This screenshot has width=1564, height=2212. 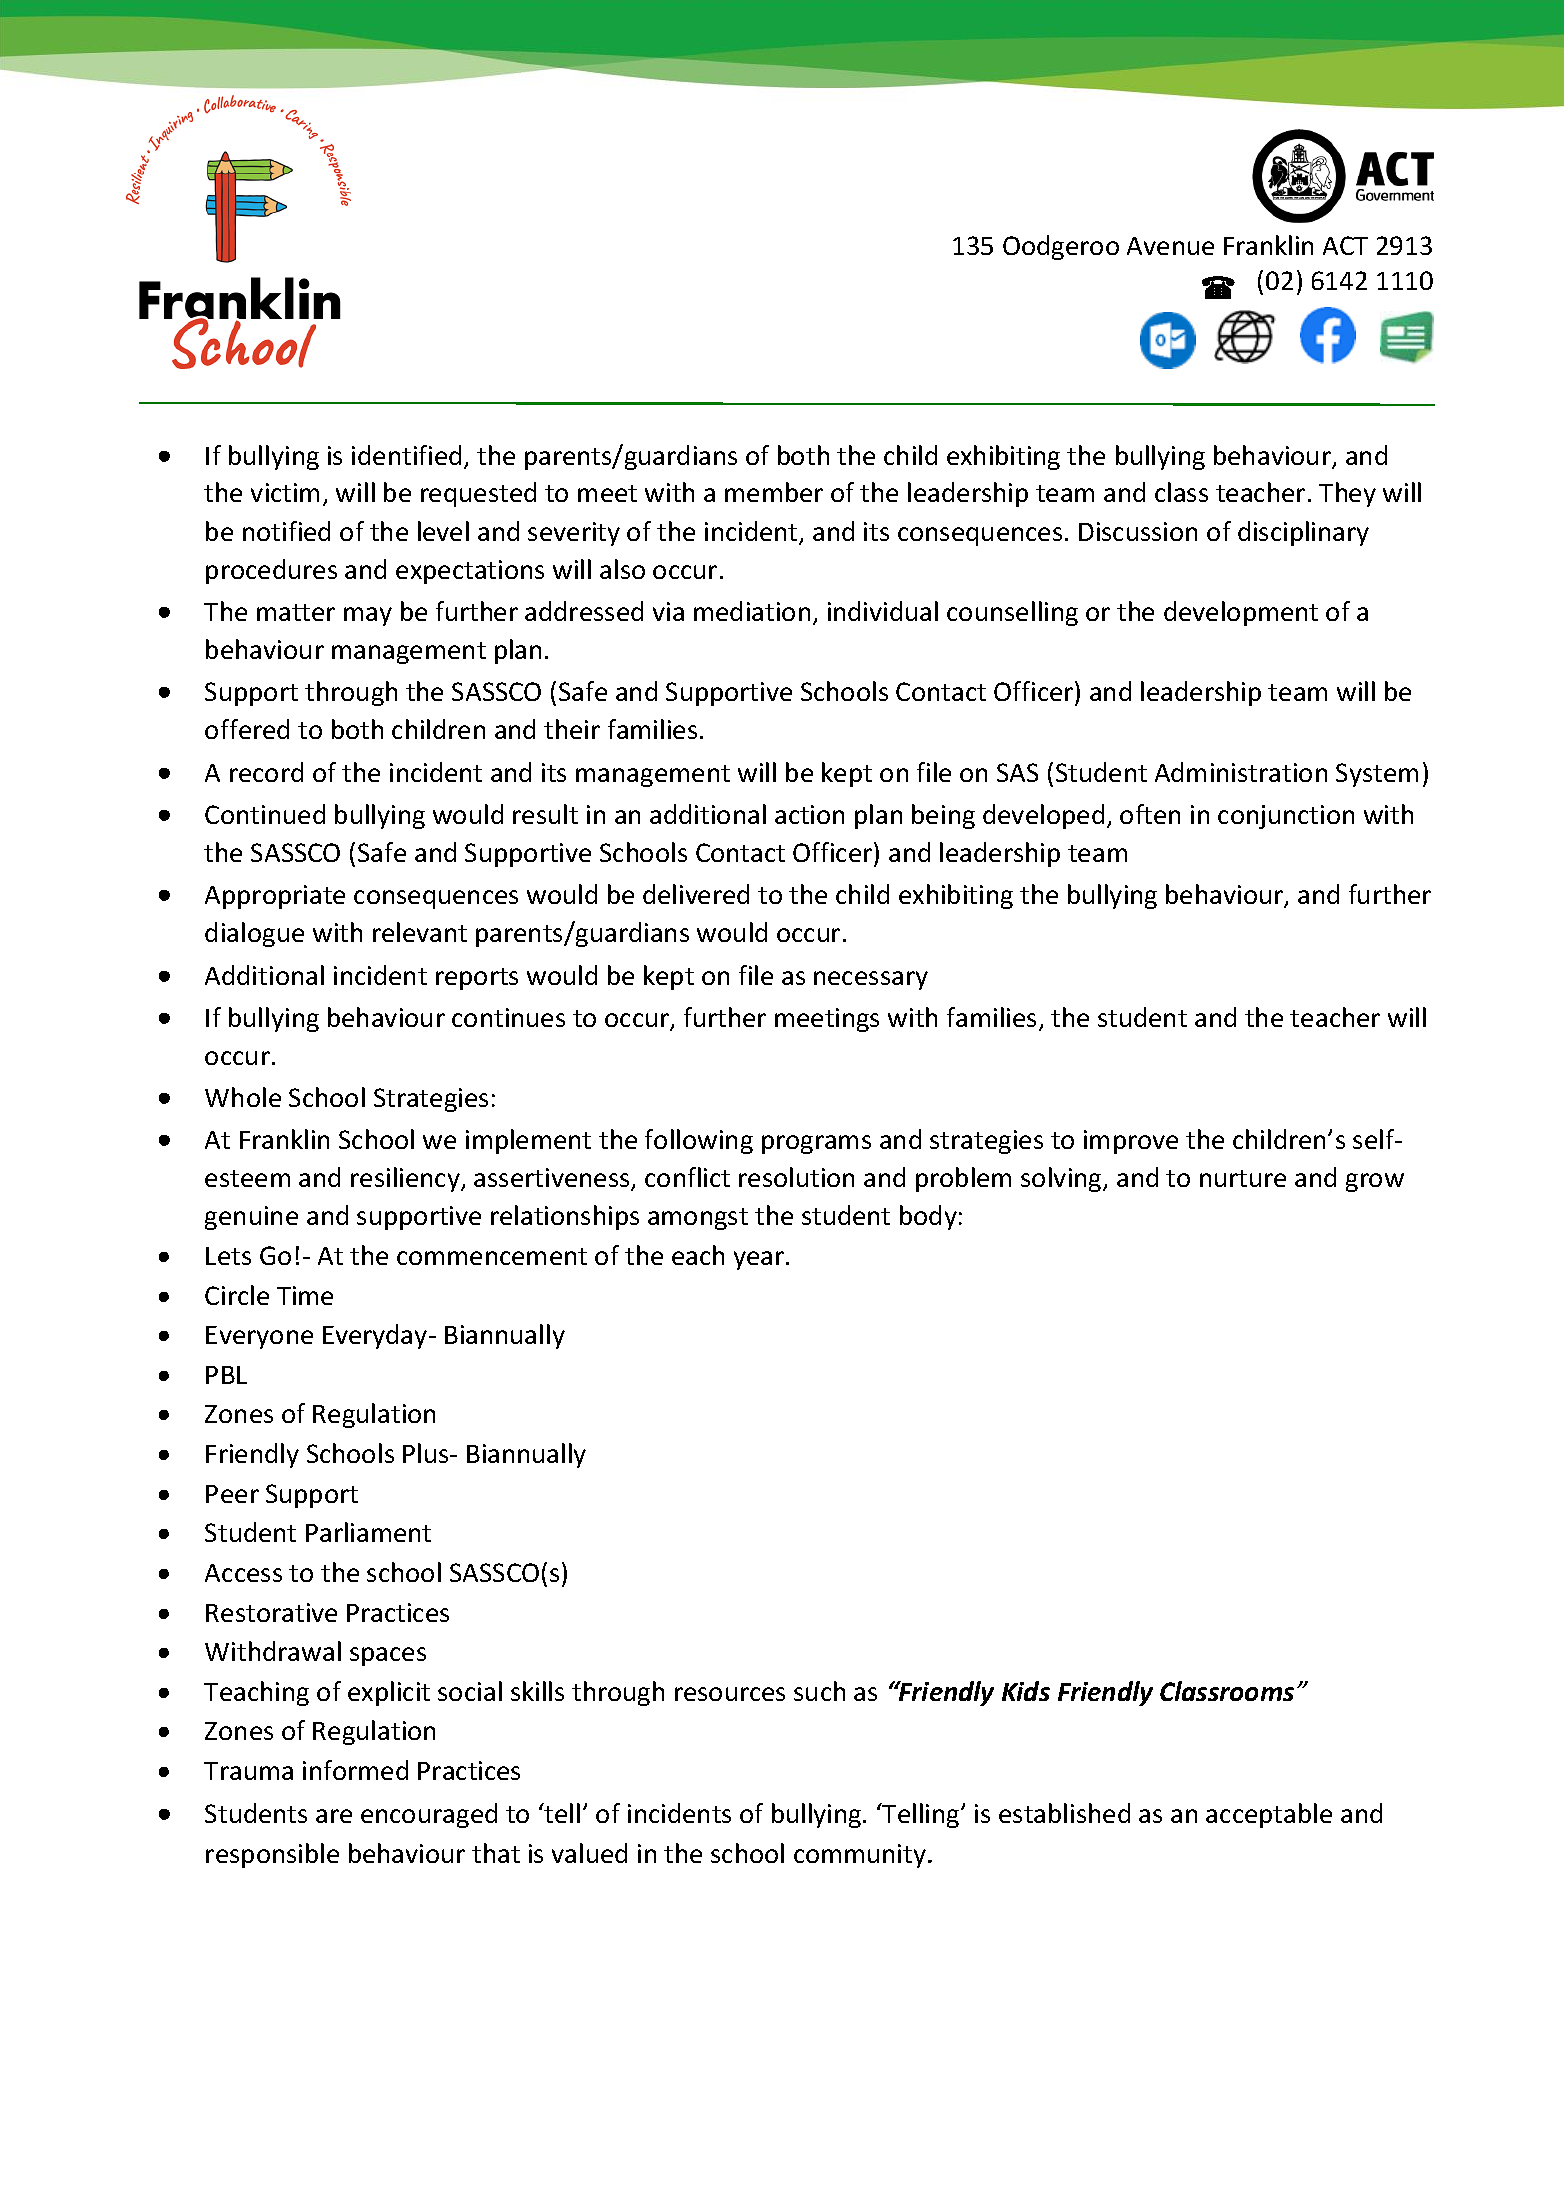 I want to click on member, so click(x=774, y=492).
